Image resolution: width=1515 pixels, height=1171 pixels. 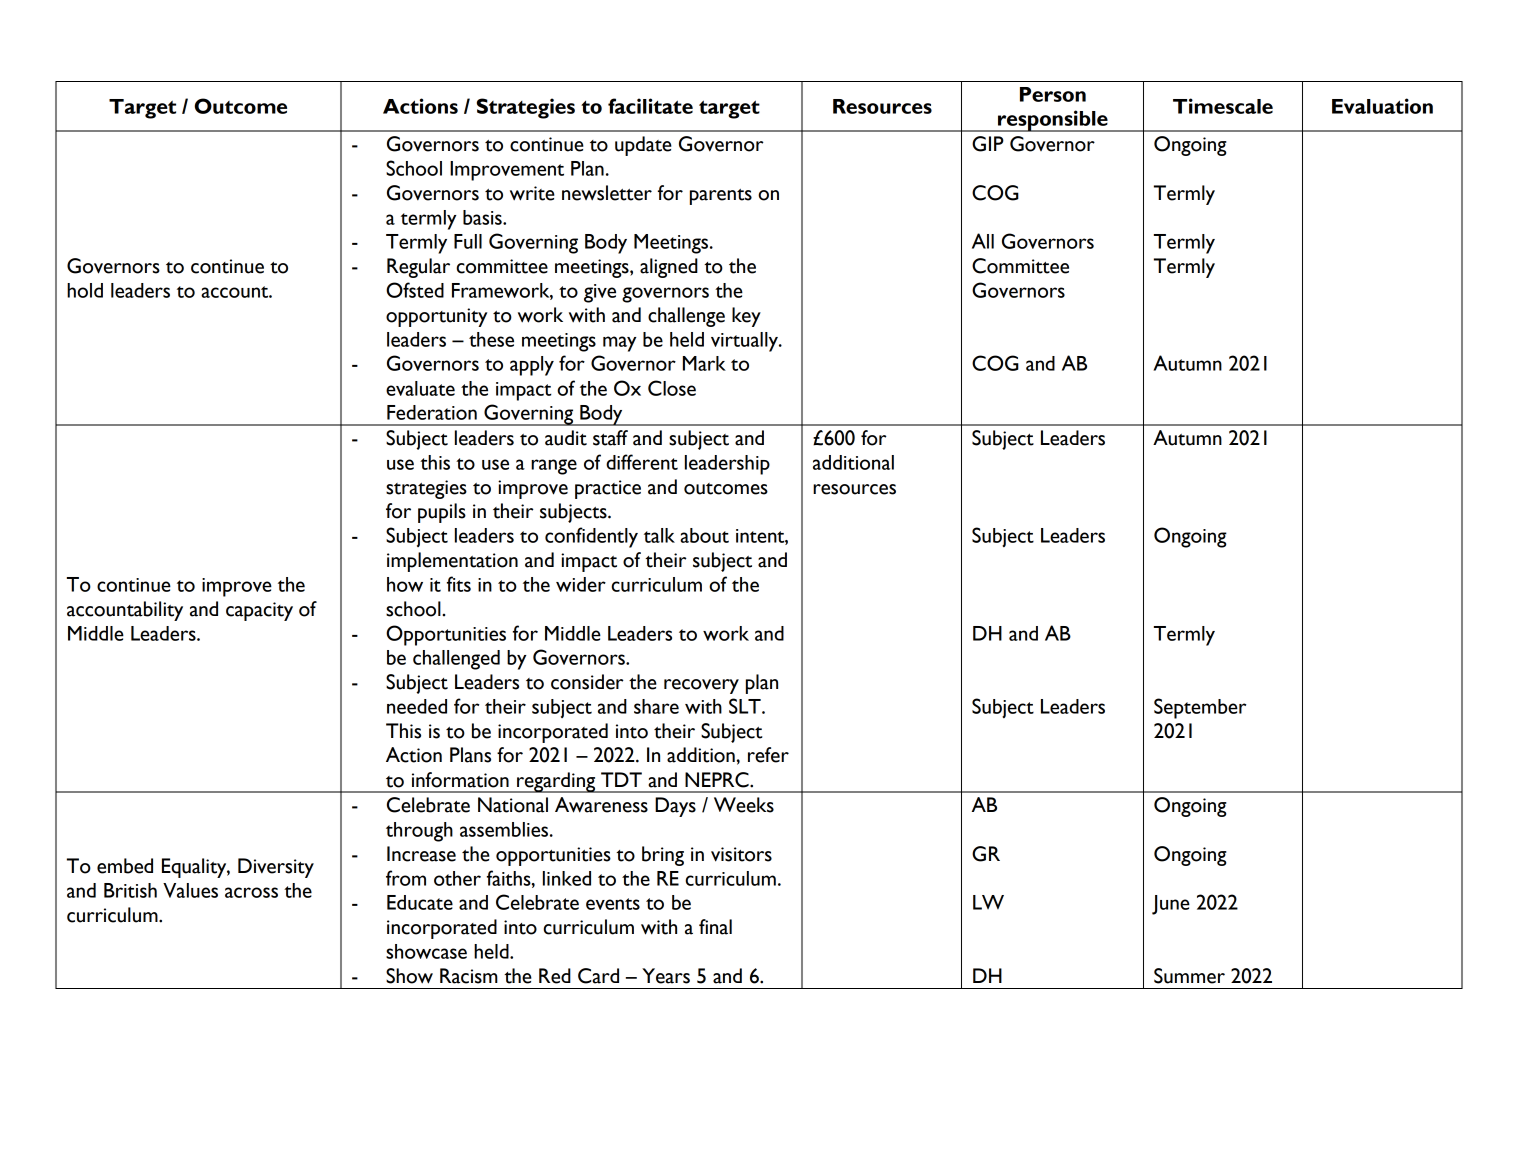 What do you see at coordinates (420, 388) in the screenshot?
I see `evaluate` at bounding box center [420, 388].
